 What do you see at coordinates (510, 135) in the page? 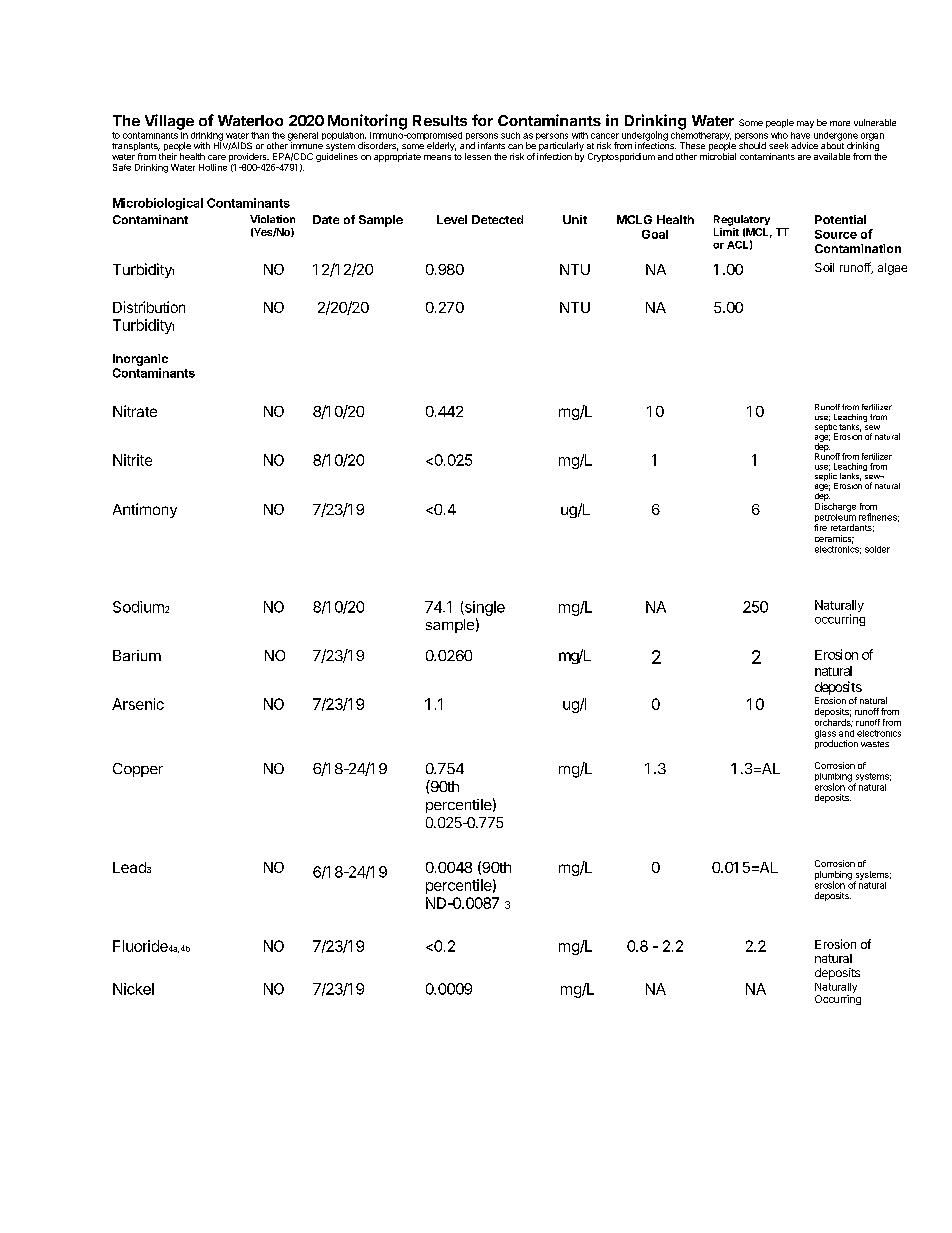
I see `such` at bounding box center [510, 135].
